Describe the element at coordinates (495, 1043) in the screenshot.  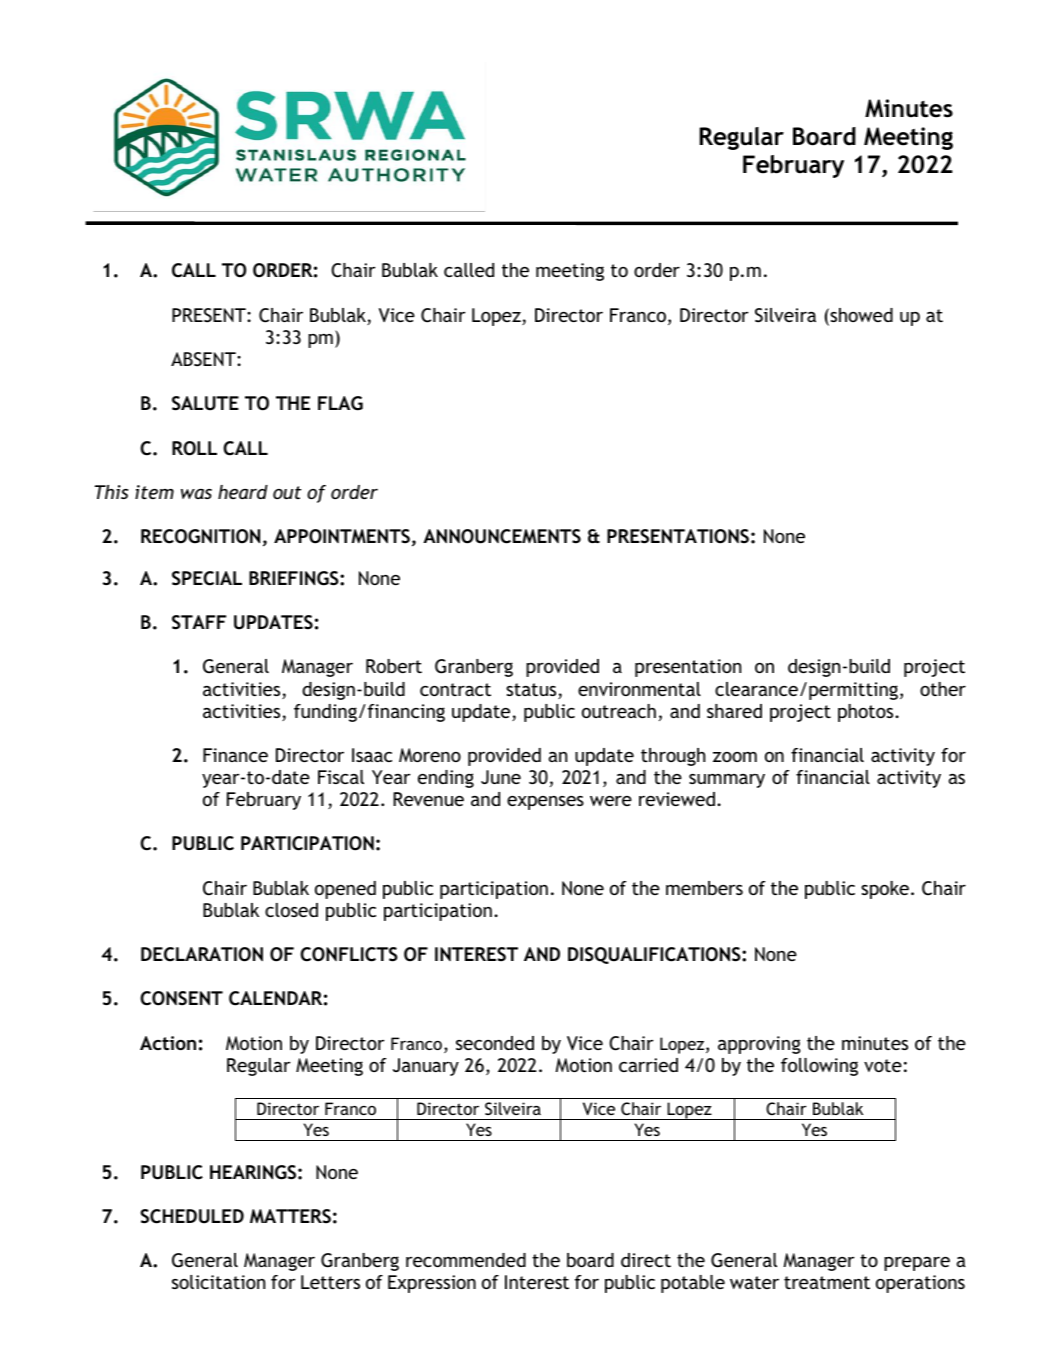
I see `seconded` at that location.
